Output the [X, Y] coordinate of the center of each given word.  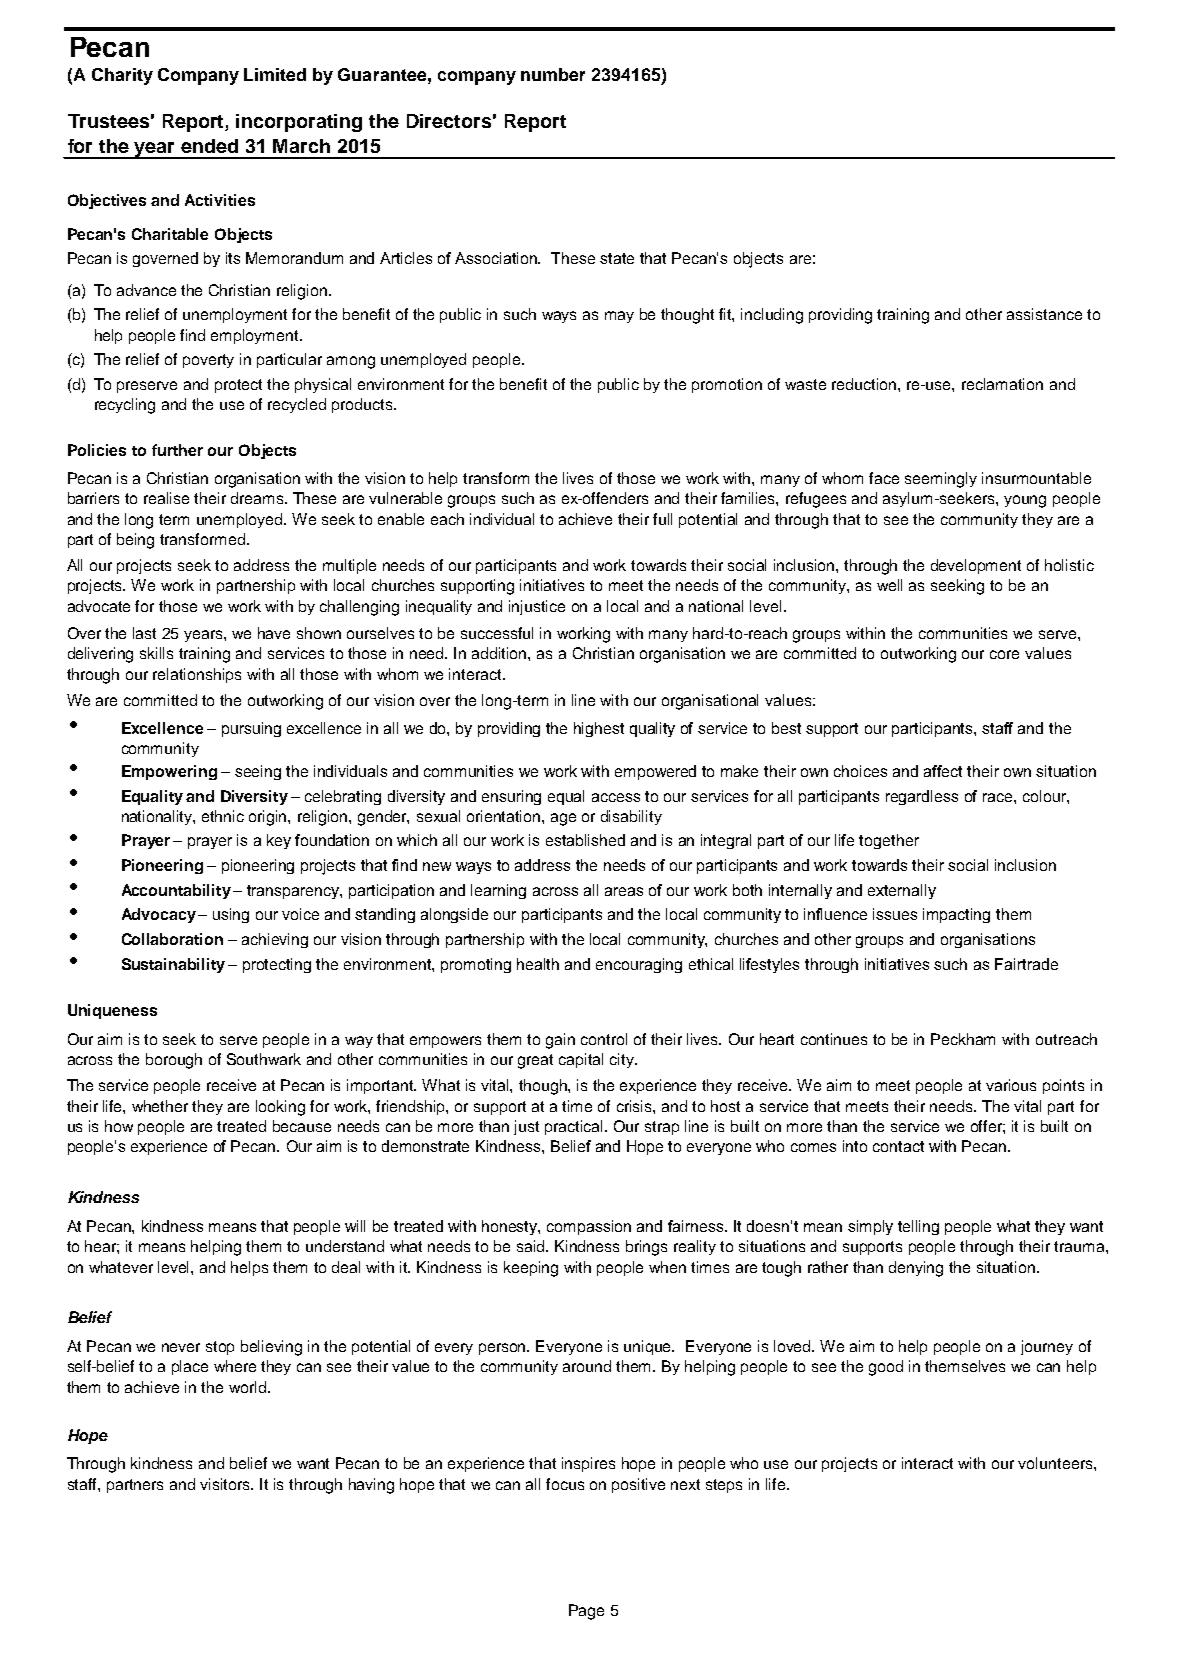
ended [209, 146]
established [585, 840]
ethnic [223, 816]
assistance [1044, 314]
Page [586, 1612]
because [302, 1126]
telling [918, 1227]
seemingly [941, 480]
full [662, 519]
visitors [226, 1484]
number [553, 74]
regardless [922, 797]
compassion [589, 1227]
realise [166, 498]
